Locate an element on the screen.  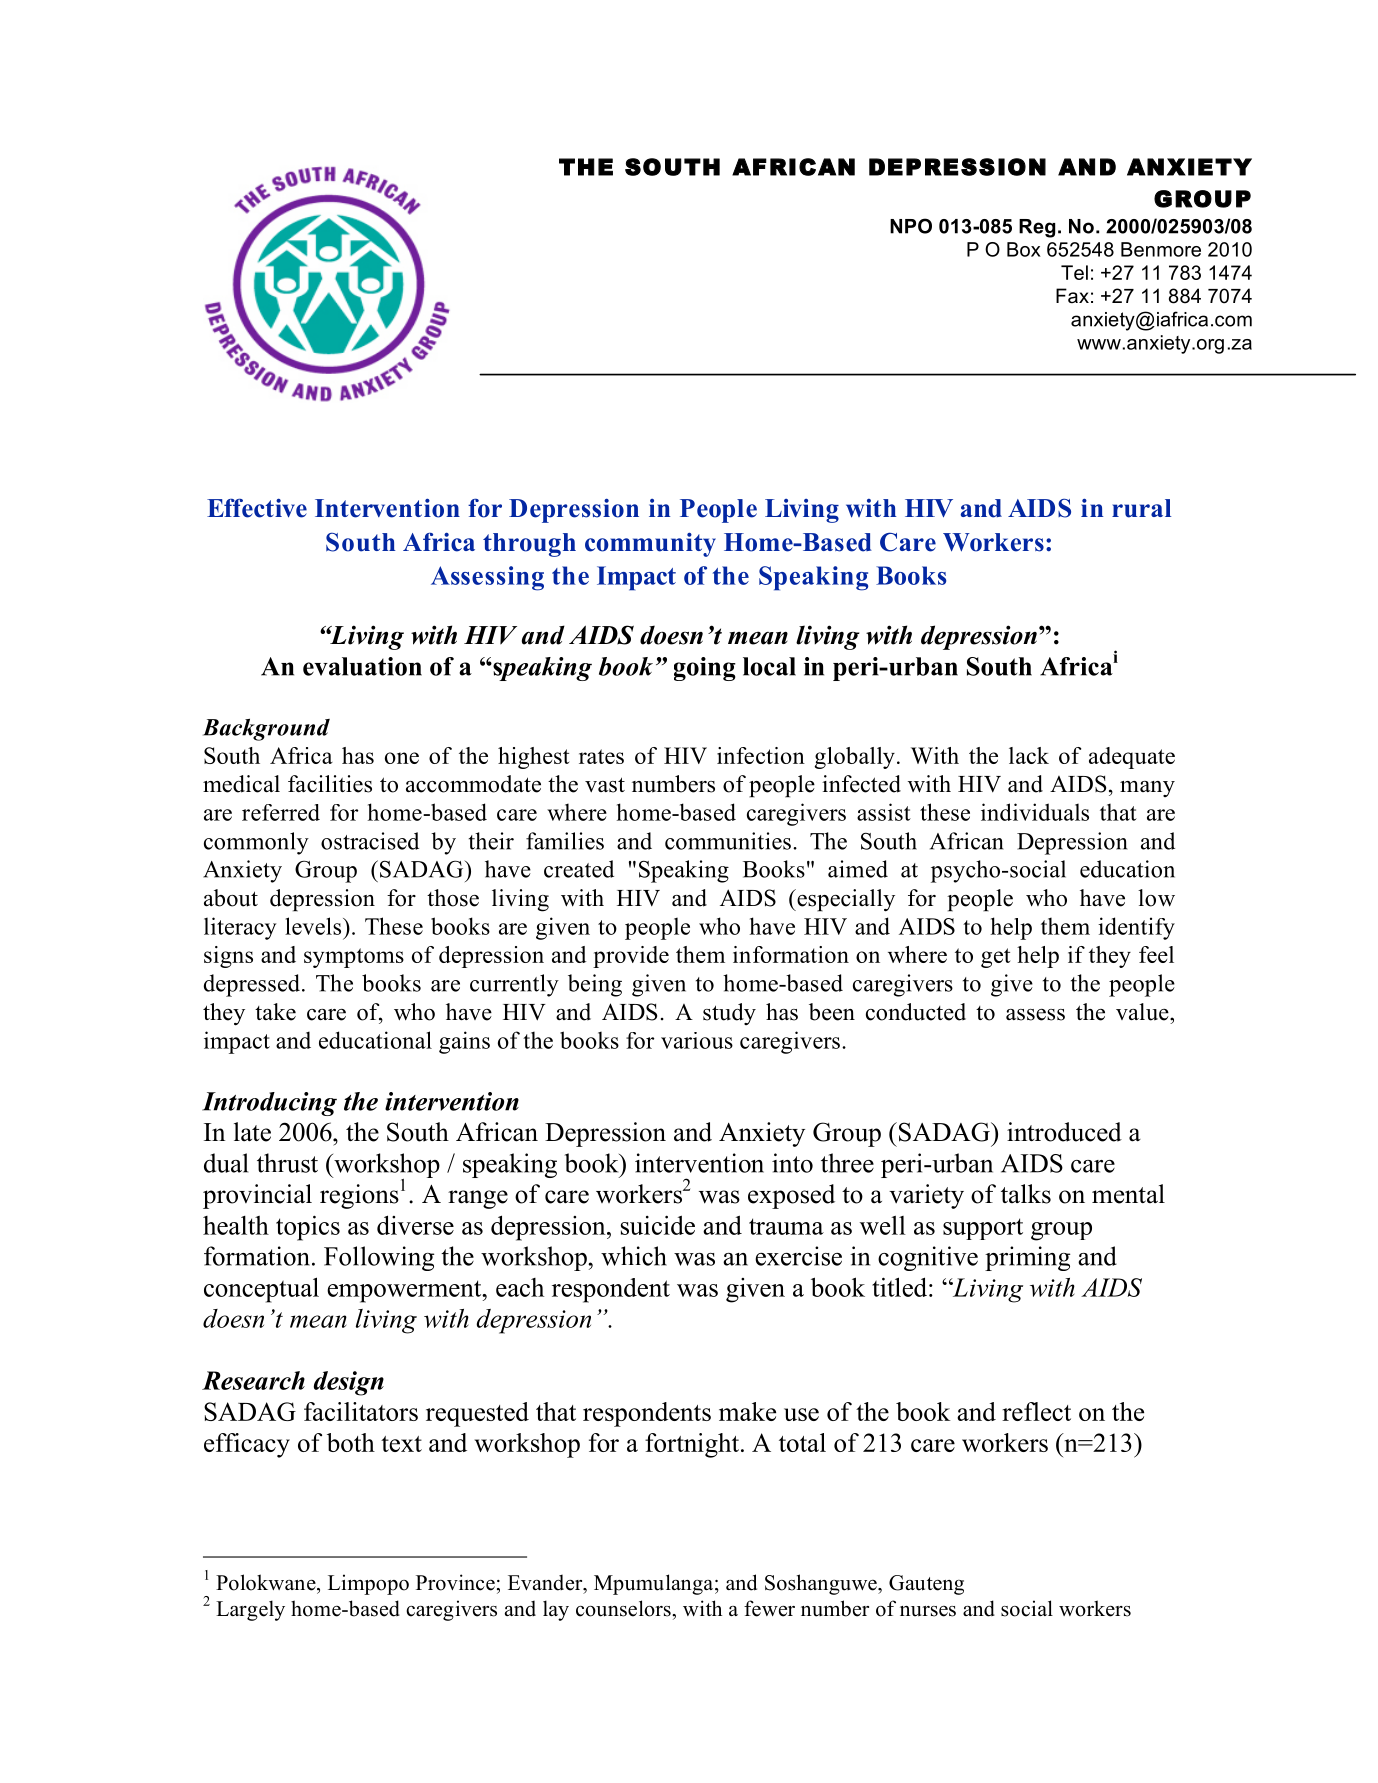
Tel is located at coordinates (1074, 272).
